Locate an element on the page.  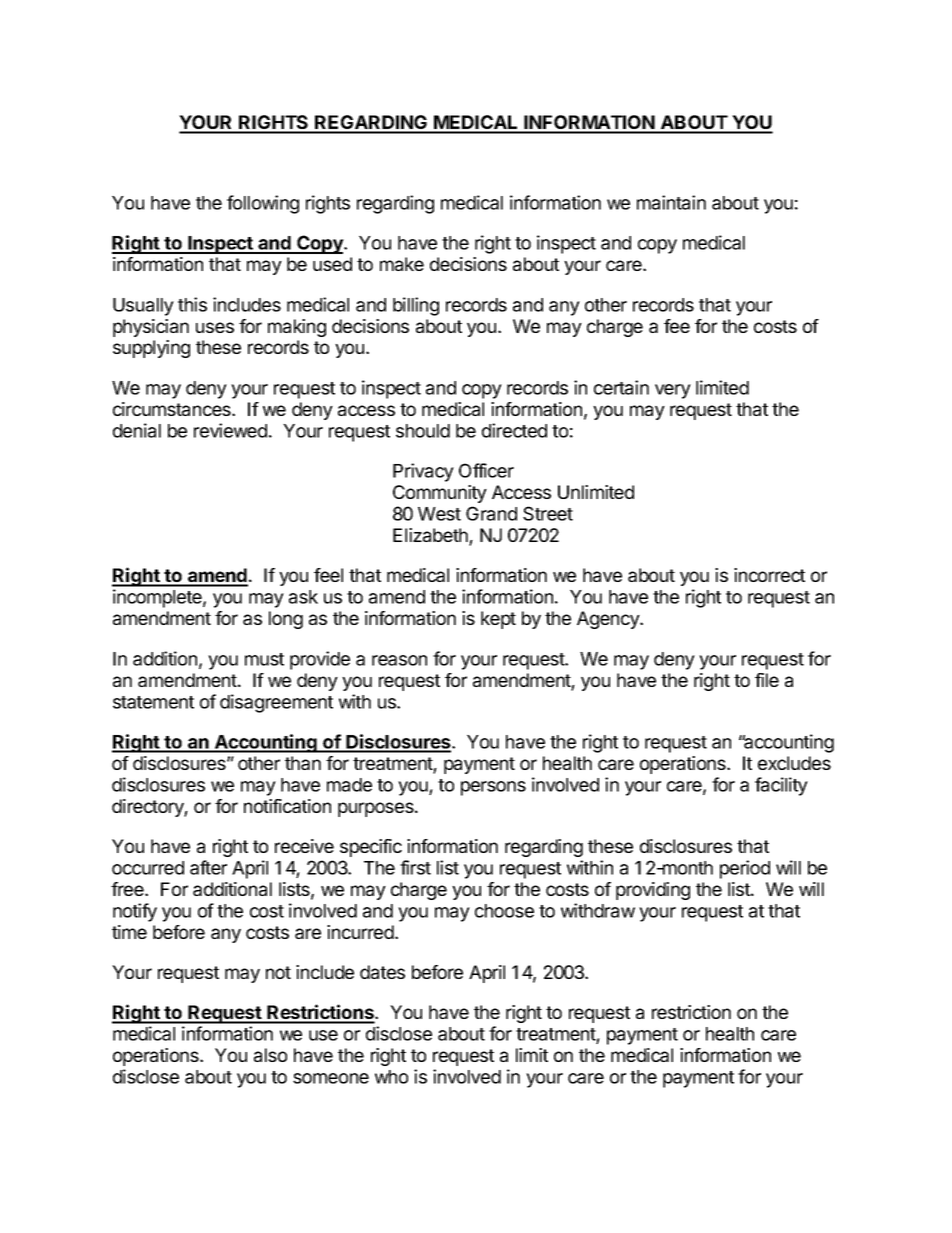
kept is located at coordinates (498, 620).
